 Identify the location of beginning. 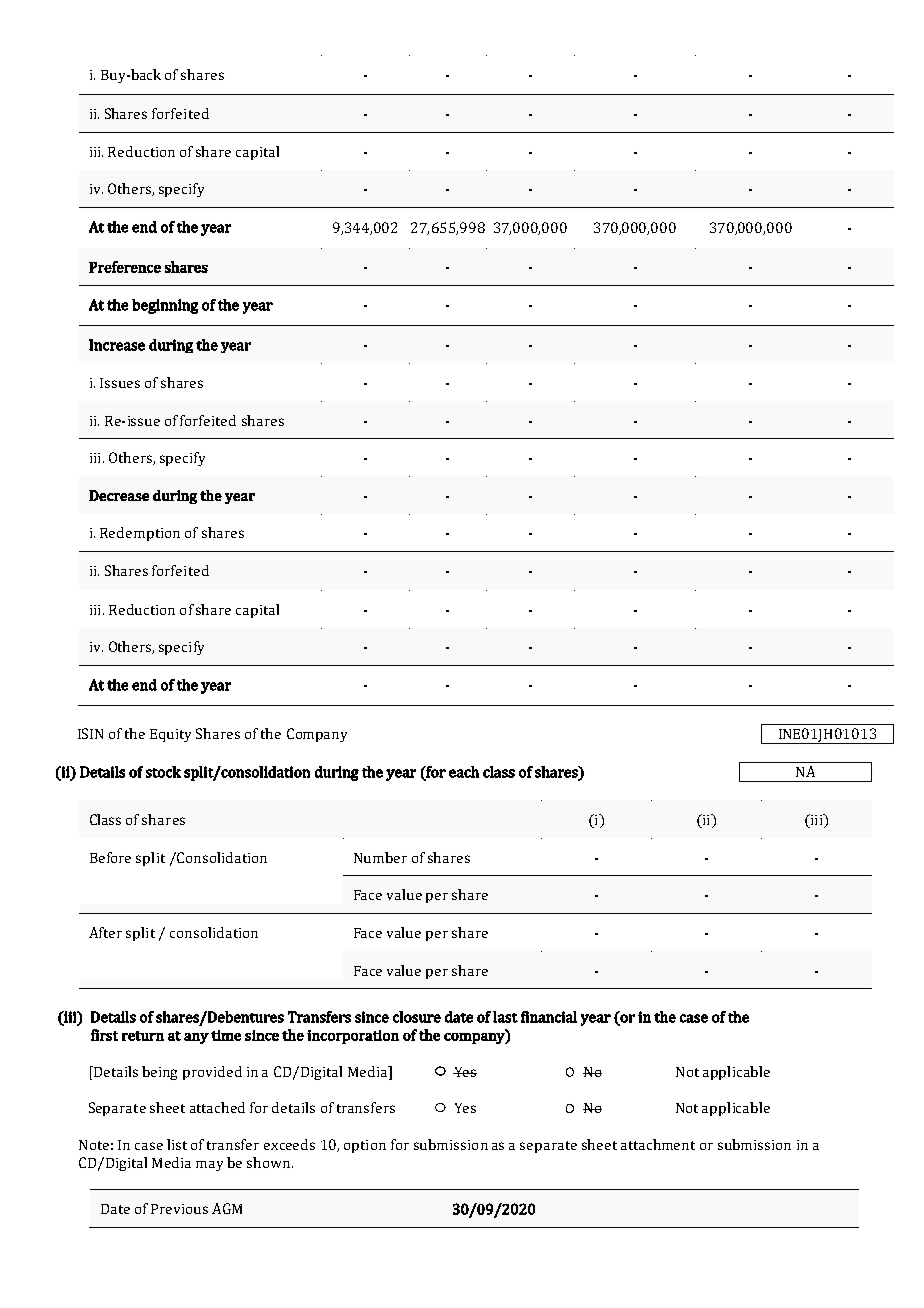
(165, 306).
